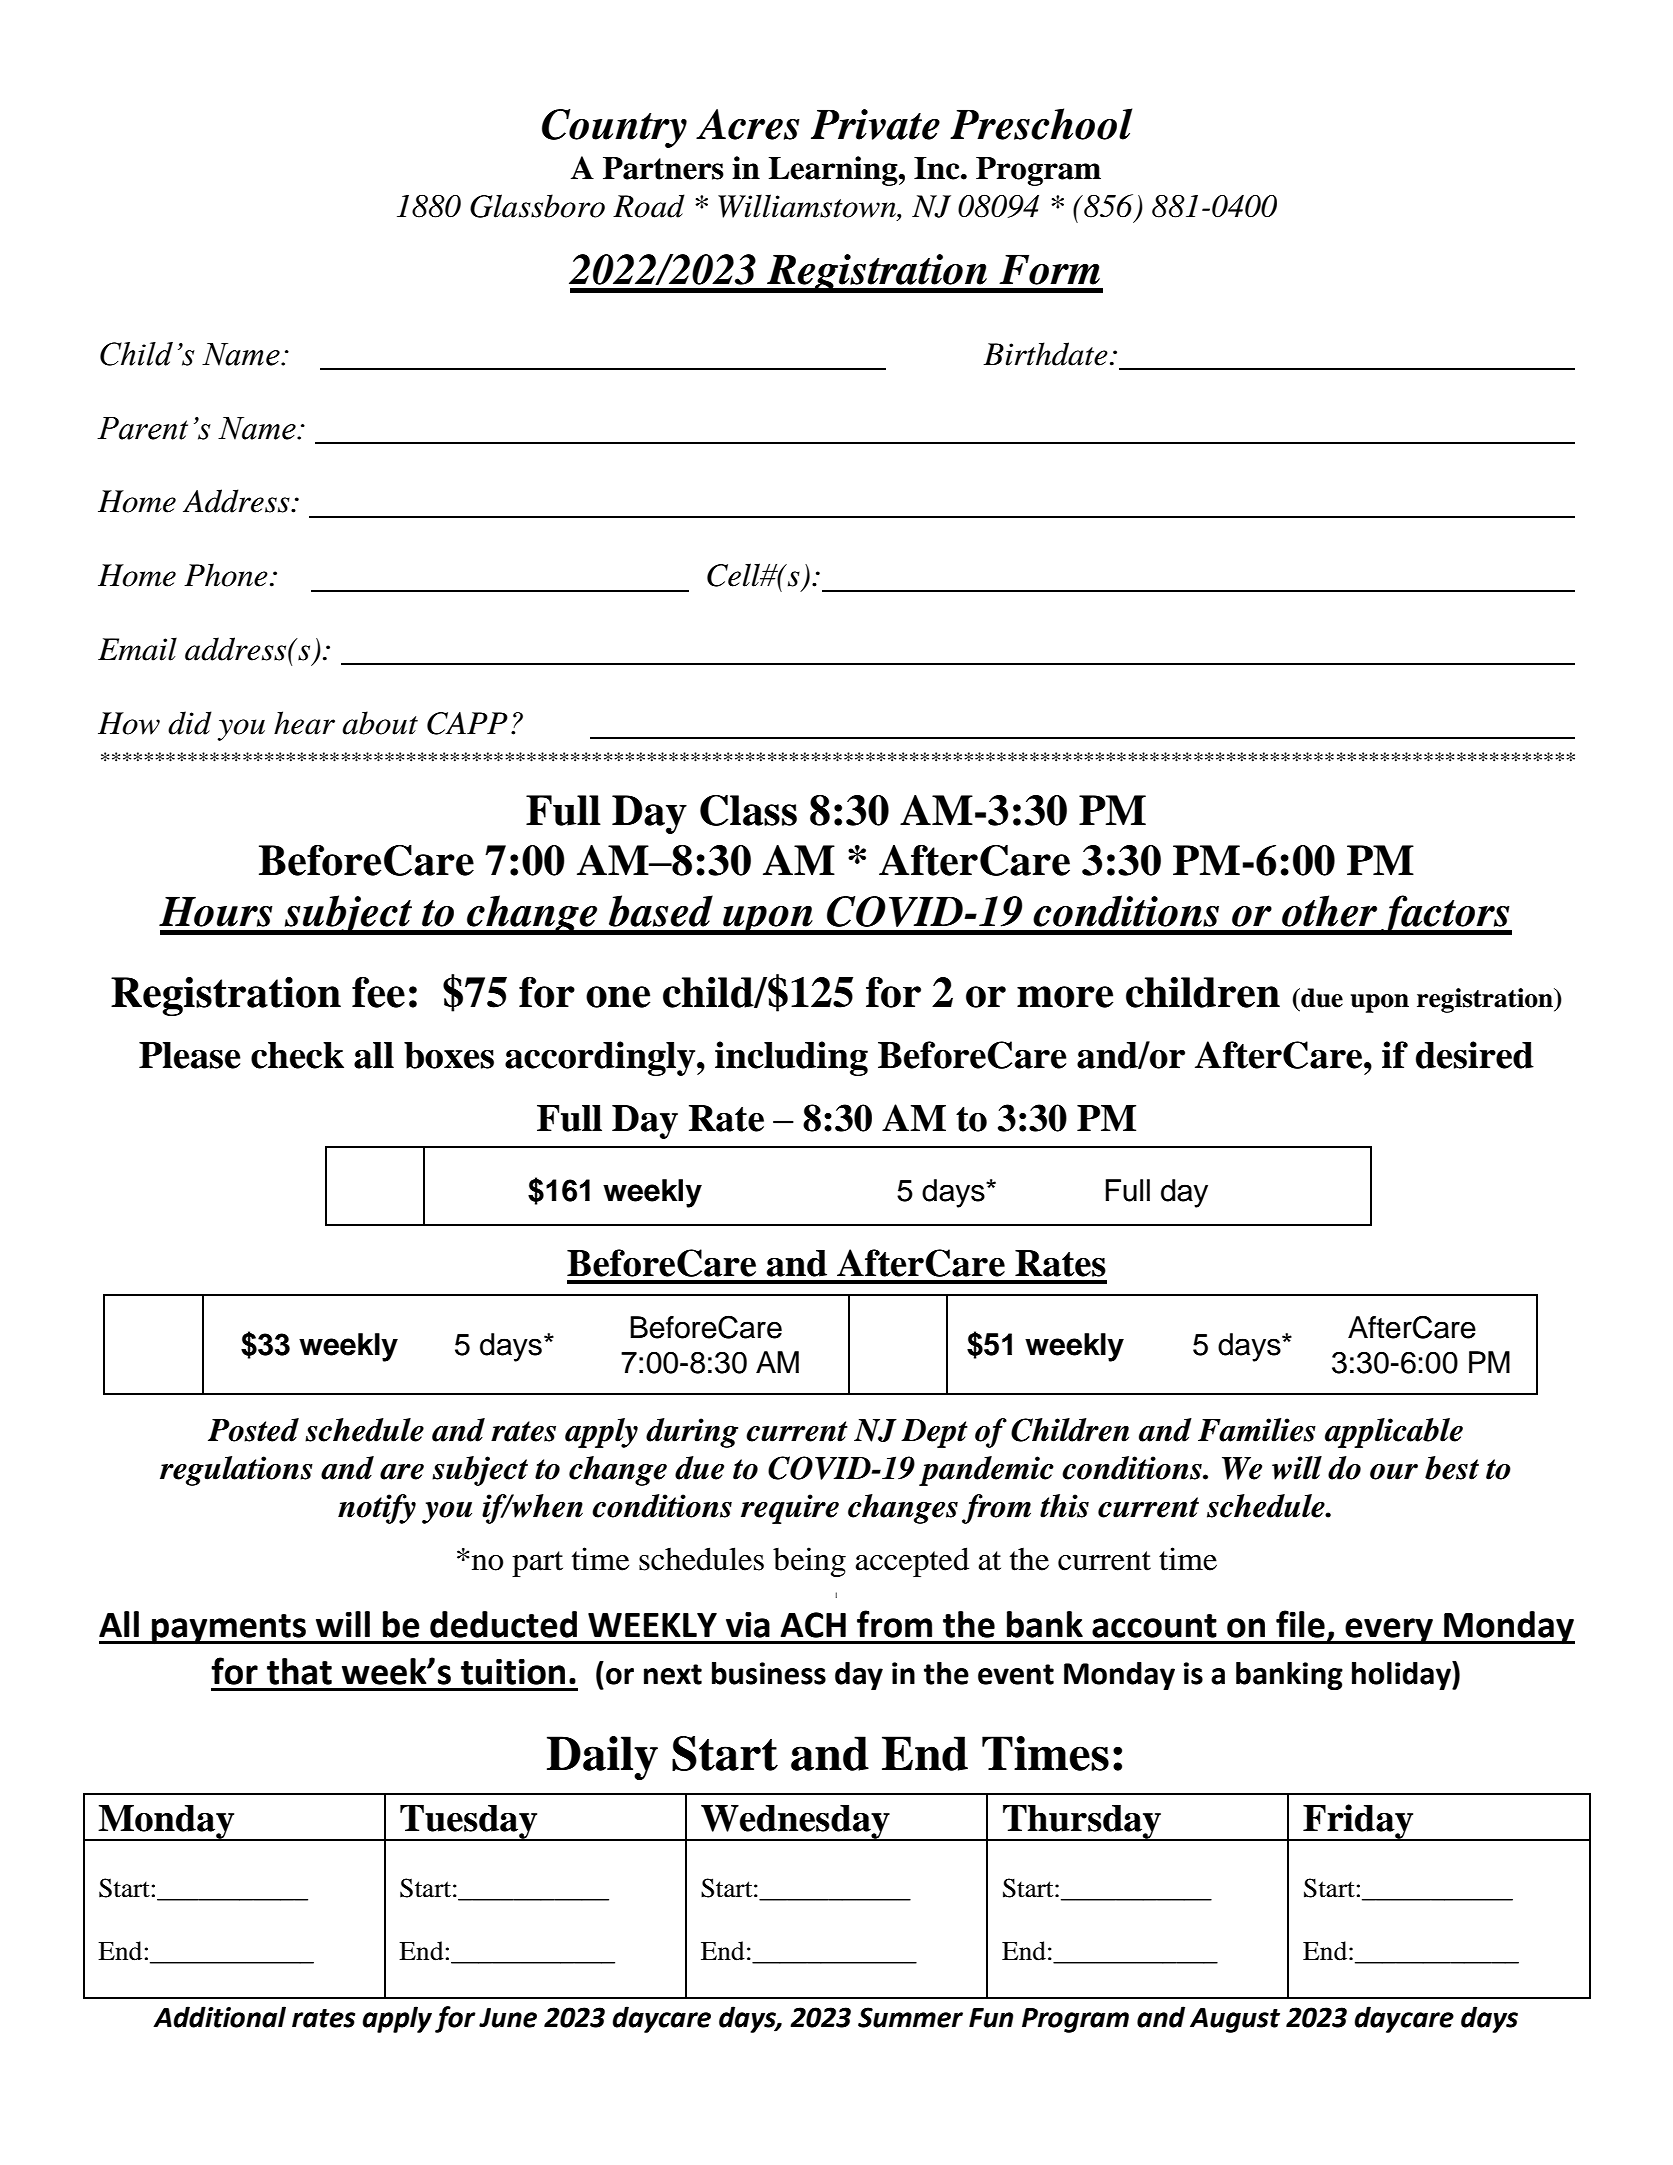  Describe the element at coordinates (1329, 911) in the page. I see `other` at that location.
